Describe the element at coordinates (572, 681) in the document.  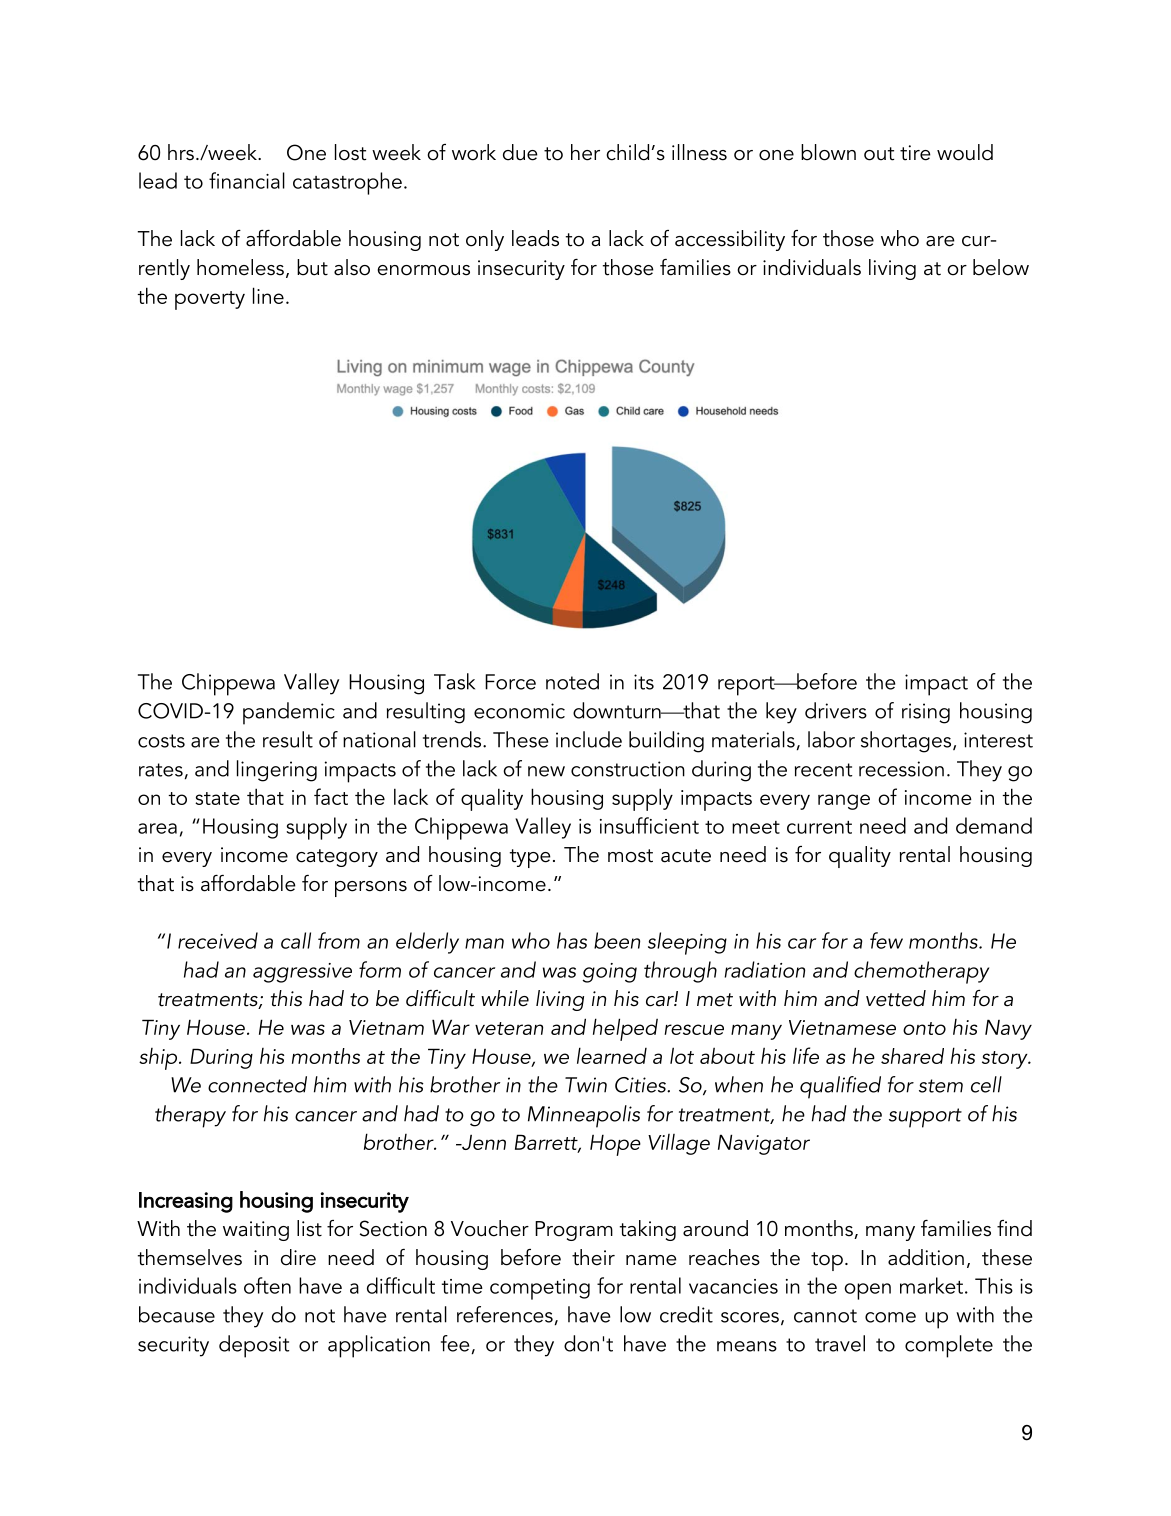
I see `noted` at that location.
